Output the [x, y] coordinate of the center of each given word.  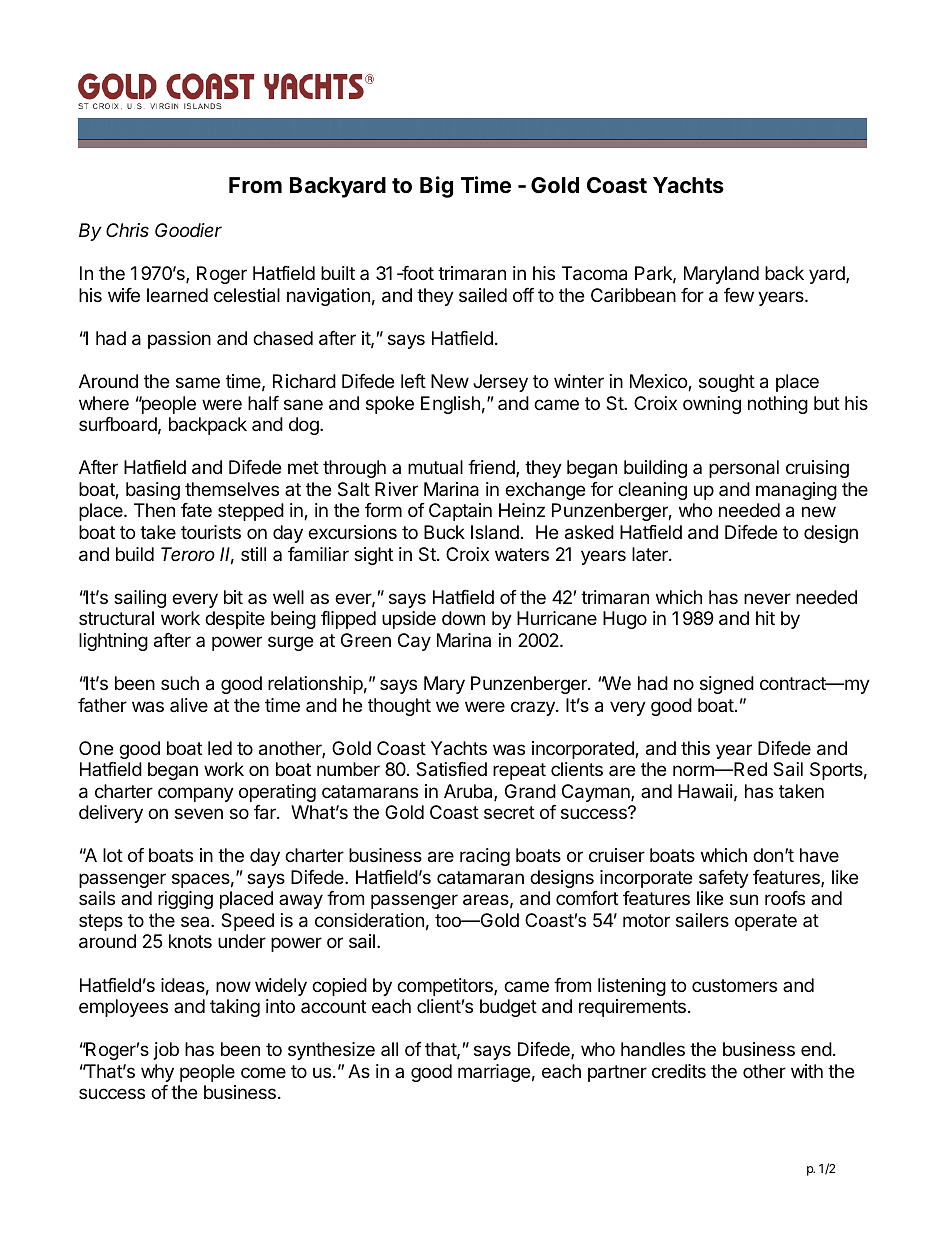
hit [765, 618]
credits [679, 1071]
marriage [494, 1073]
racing [485, 857]
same [198, 383]
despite [235, 620]
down [463, 618]
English [450, 405]
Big [436, 187]
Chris [127, 230]
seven [199, 813]
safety [724, 879]
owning [712, 405]
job [166, 1051]
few [739, 295]
